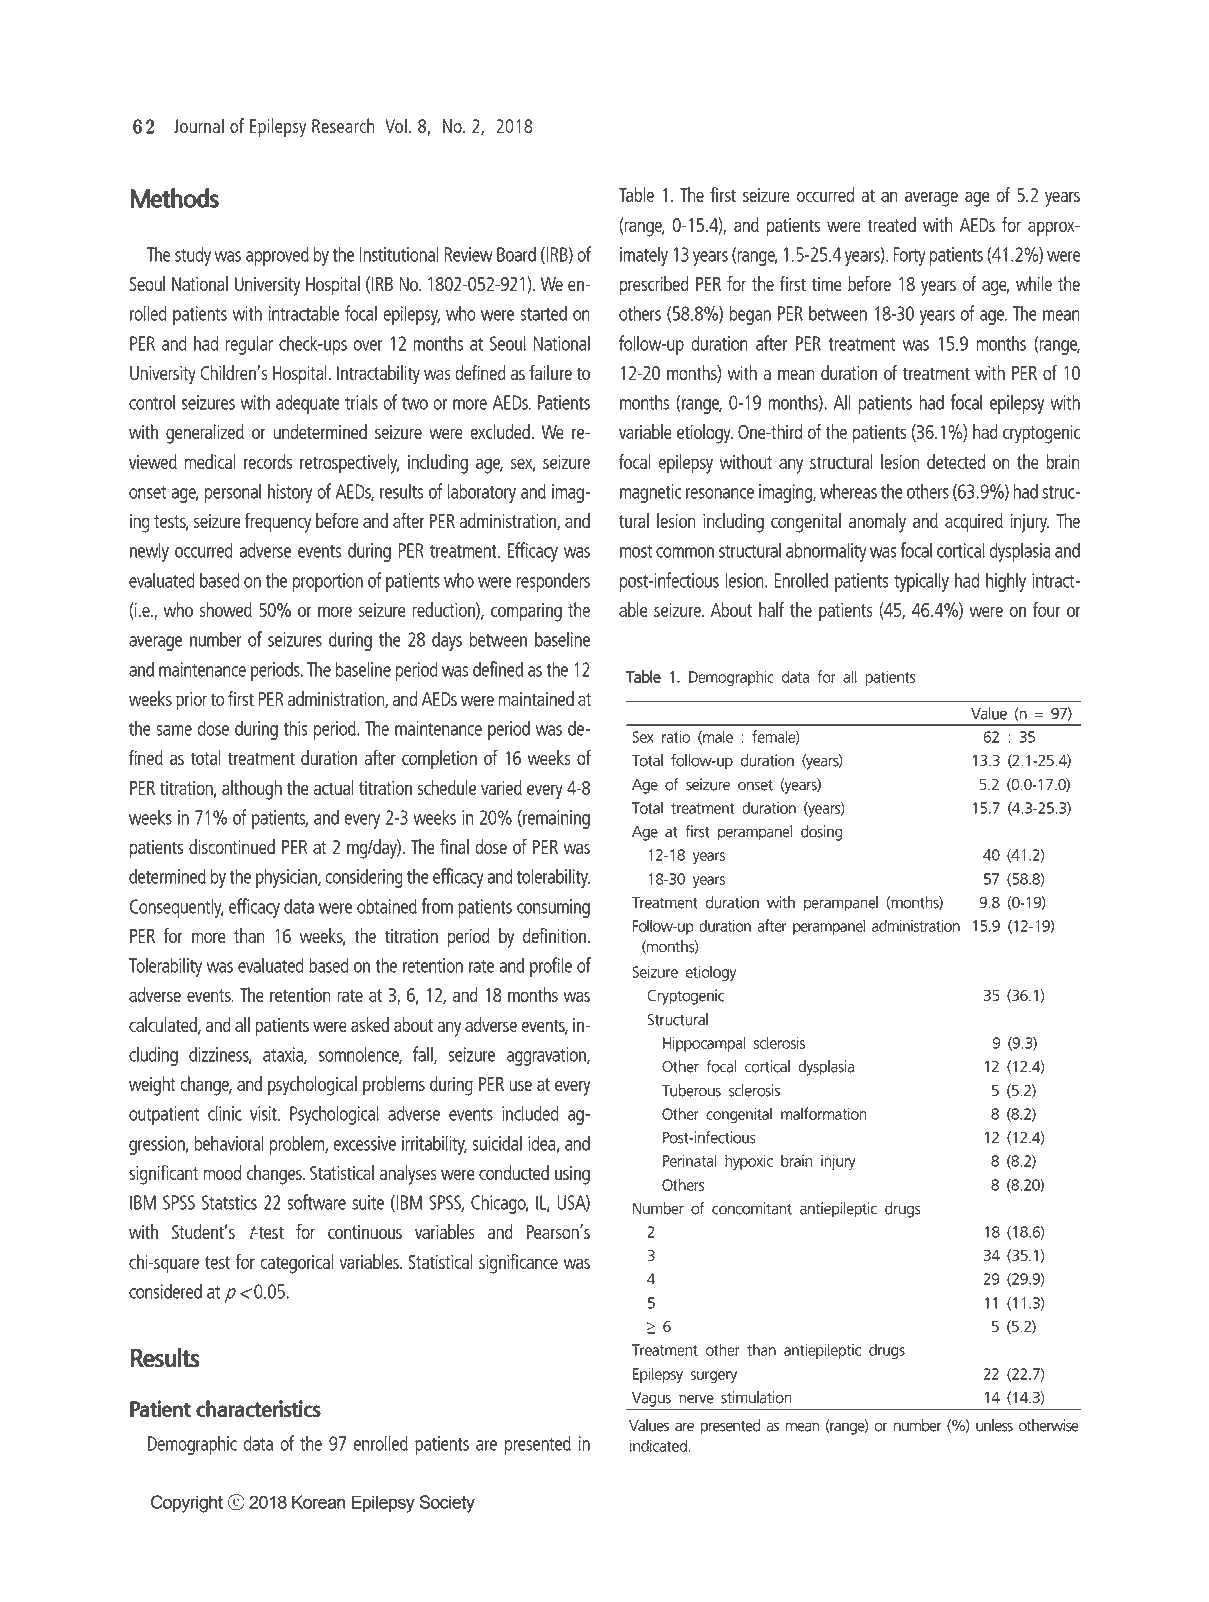  Describe the element at coordinates (994, 1425) in the image. I see `unless` at that location.
